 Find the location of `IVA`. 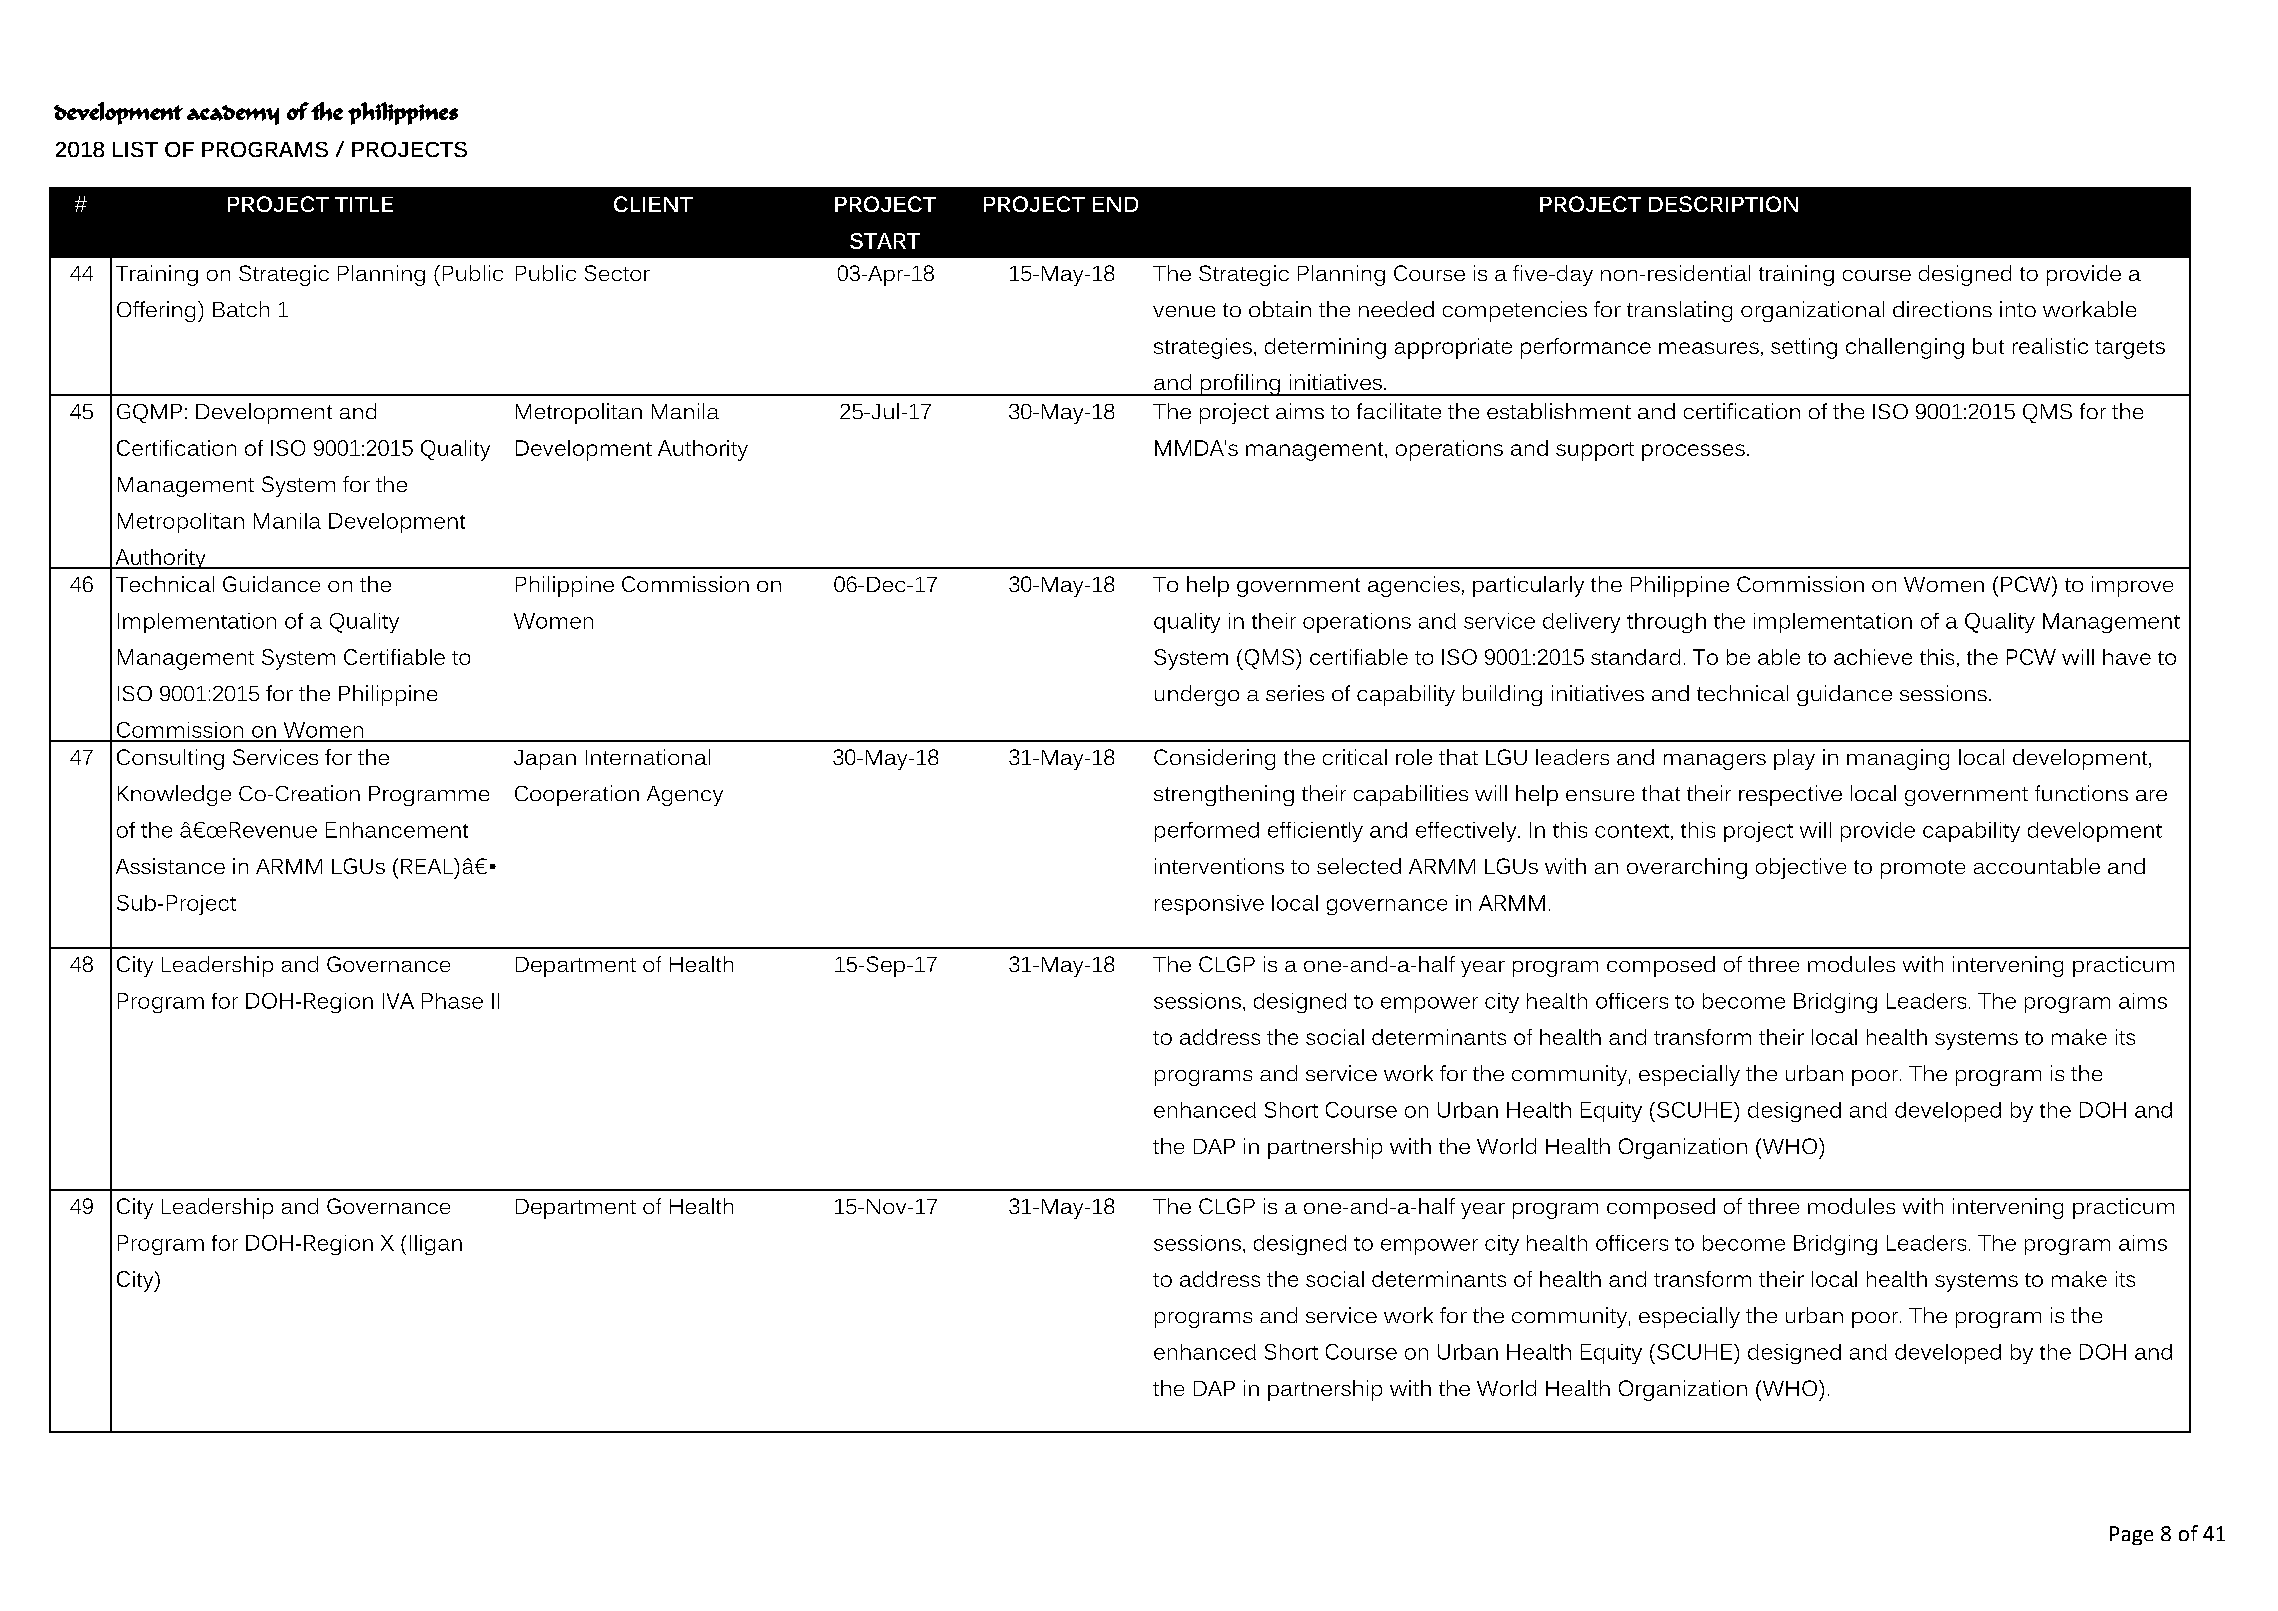

IVA is located at coordinates (398, 1001).
